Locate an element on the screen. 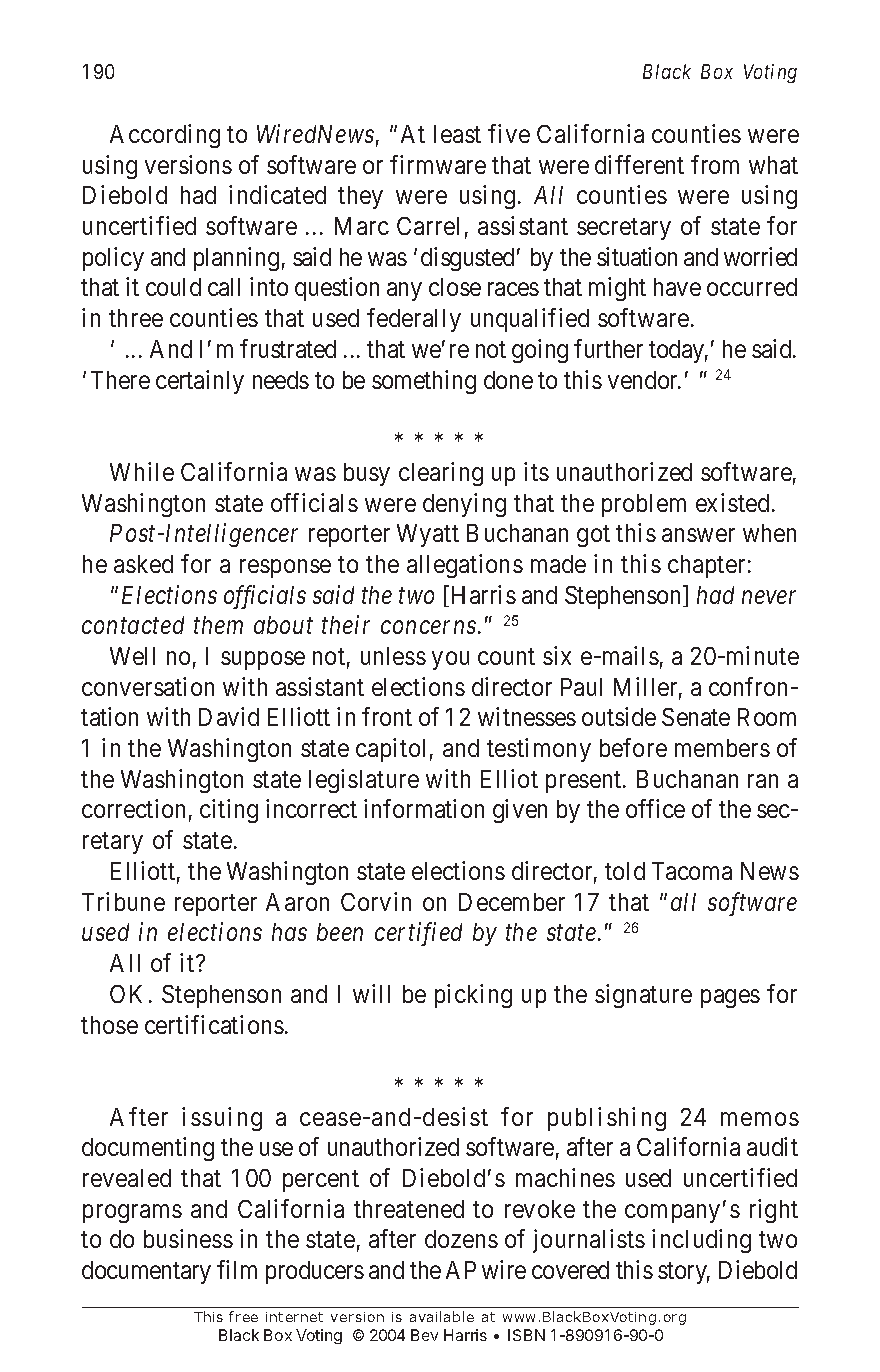  While is located at coordinates (142, 471).
